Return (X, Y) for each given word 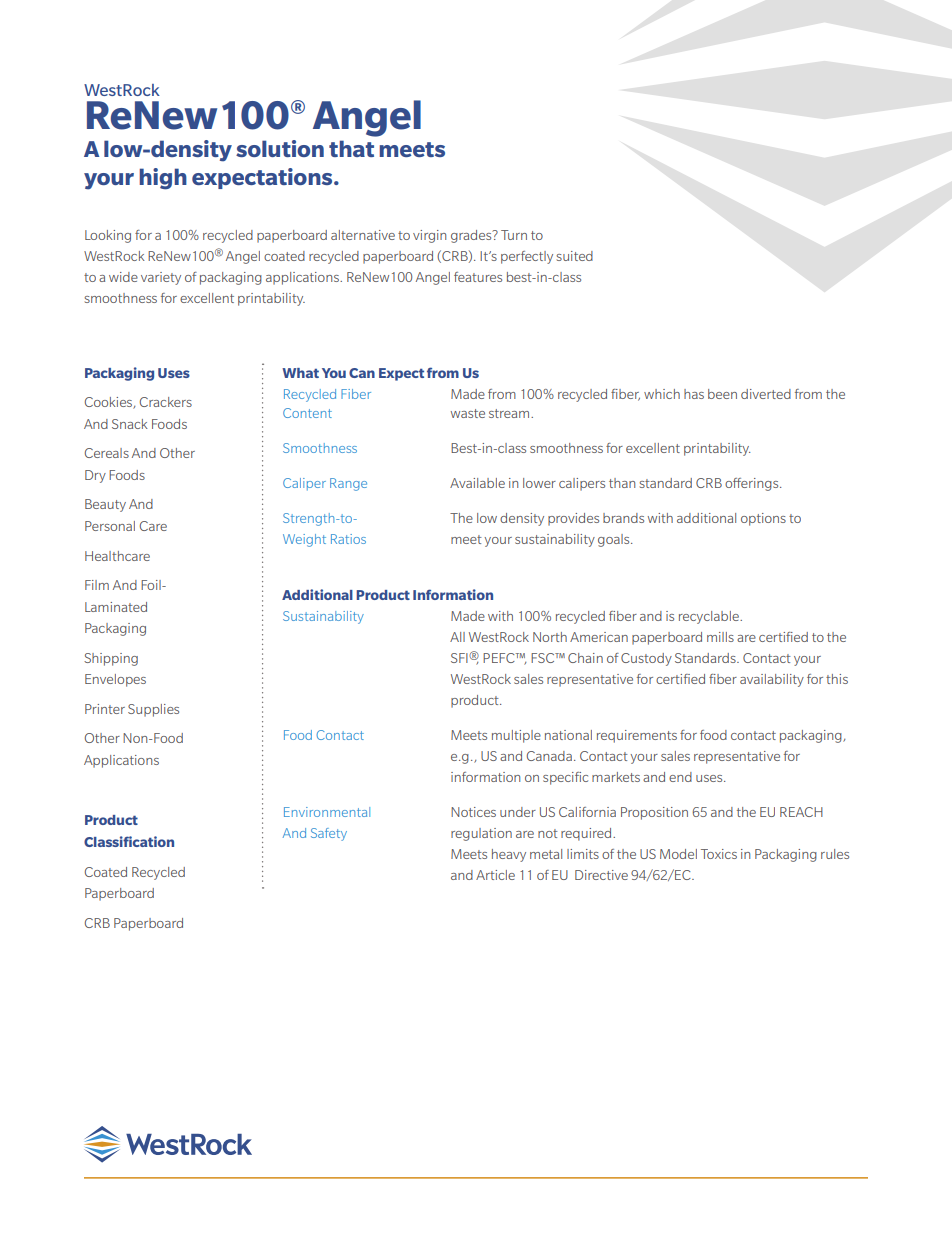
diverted (766, 394)
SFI (460, 658)
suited (574, 256)
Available (477, 483)
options (763, 519)
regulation (481, 834)
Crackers (166, 402)
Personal (110, 526)
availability (772, 680)
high (163, 179)
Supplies (153, 710)
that (351, 148)
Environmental (327, 812)
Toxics (719, 854)
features (478, 277)
